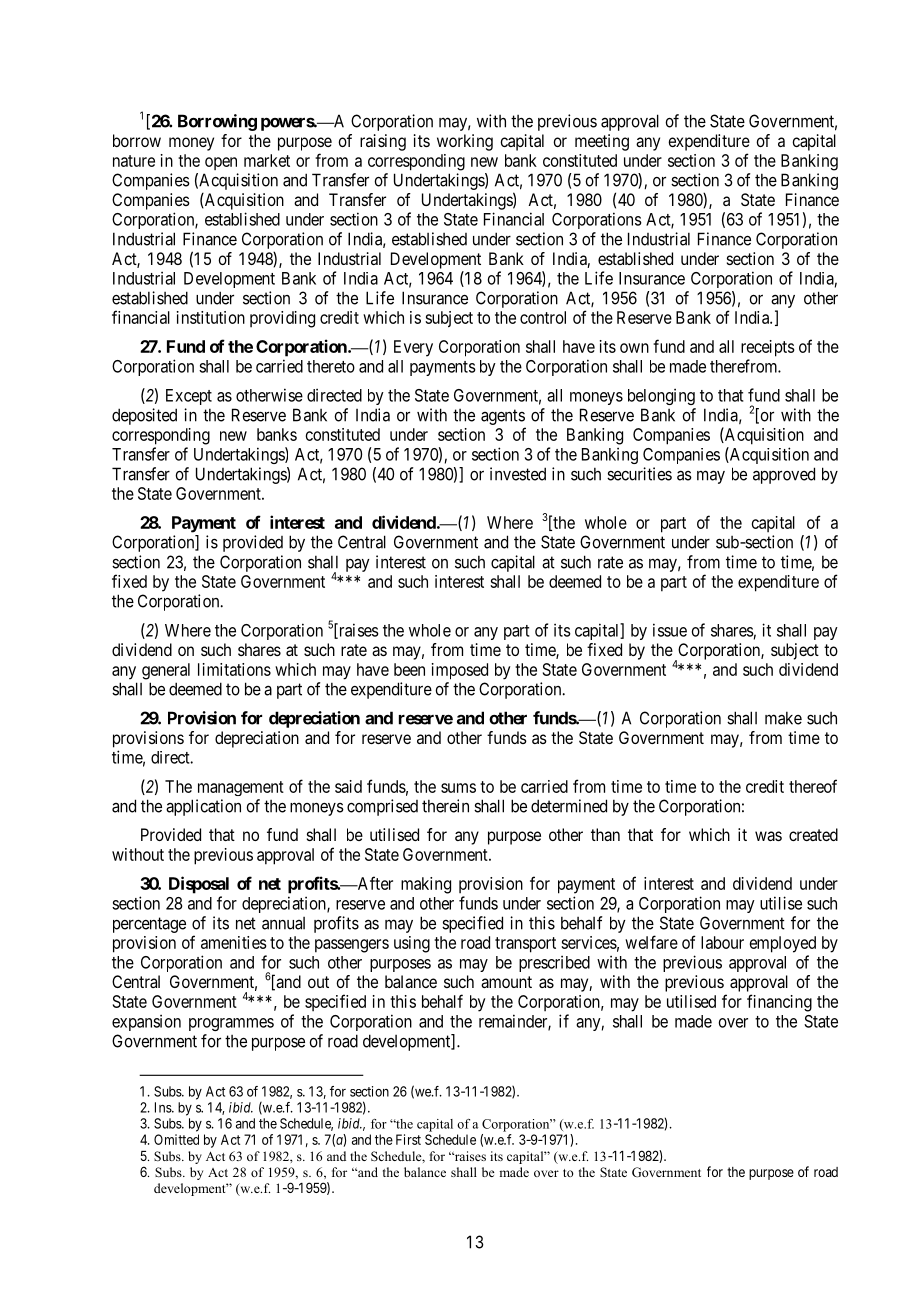 This document has width=924, height=1308. What do you see at coordinates (602, 142) in the document?
I see `meeting` at bounding box center [602, 142].
